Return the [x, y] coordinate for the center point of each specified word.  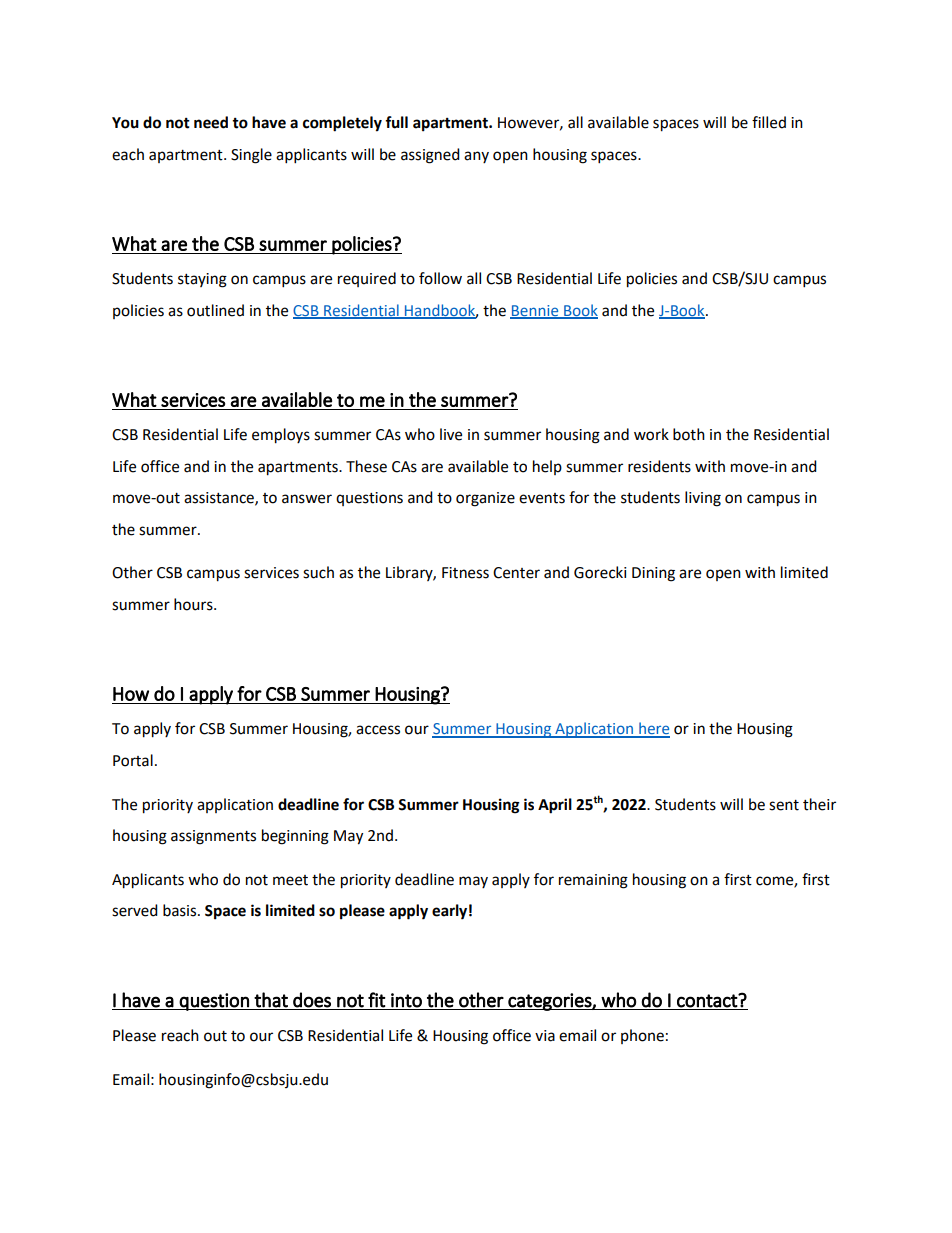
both [689, 434]
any [476, 157]
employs [281, 436]
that [271, 1000]
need [211, 122]
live [451, 434]
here [653, 729]
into [406, 1000]
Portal [133, 760]
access [378, 730]
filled [769, 122]
